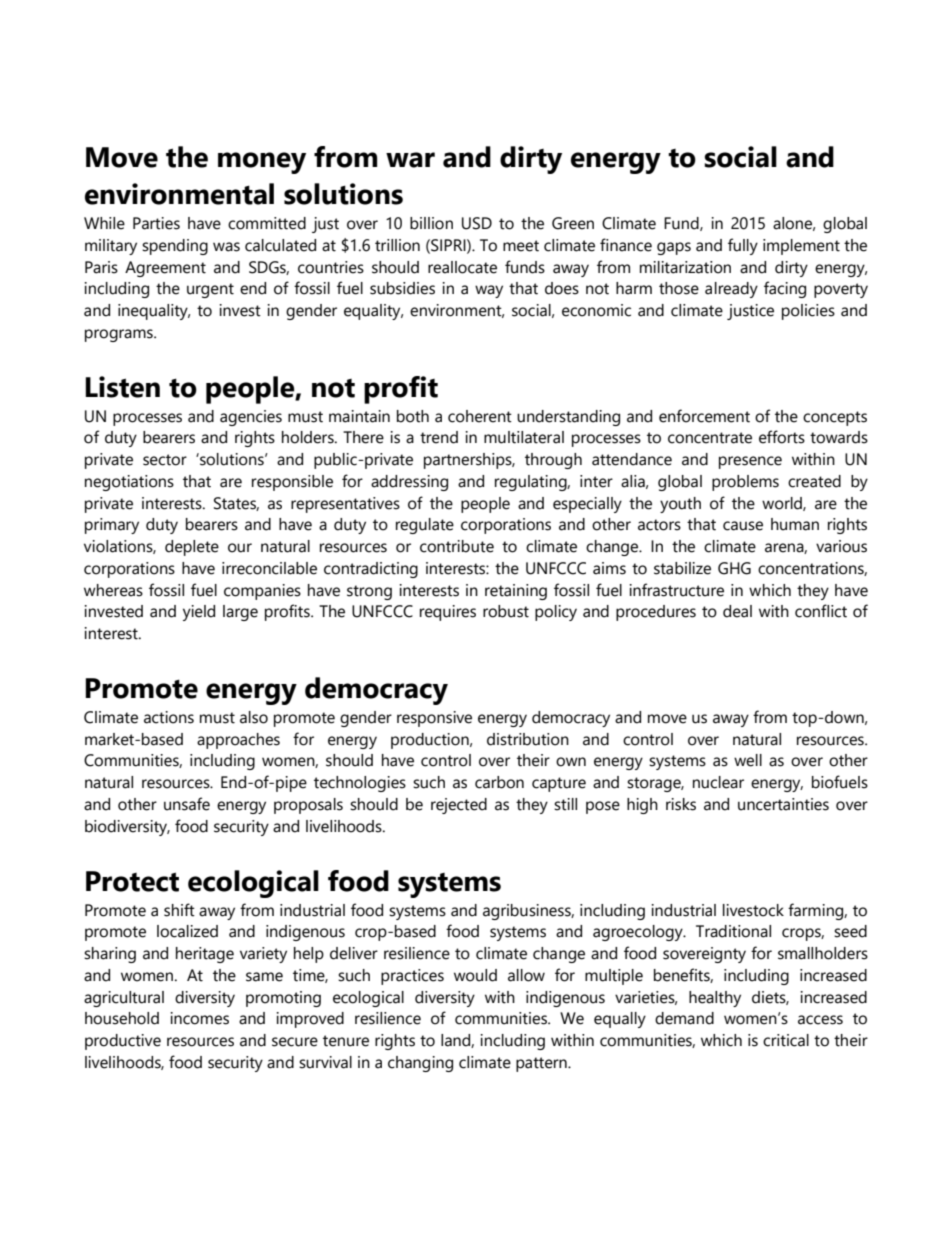 The image size is (952, 1233). I want to click on deal, so click(737, 611).
